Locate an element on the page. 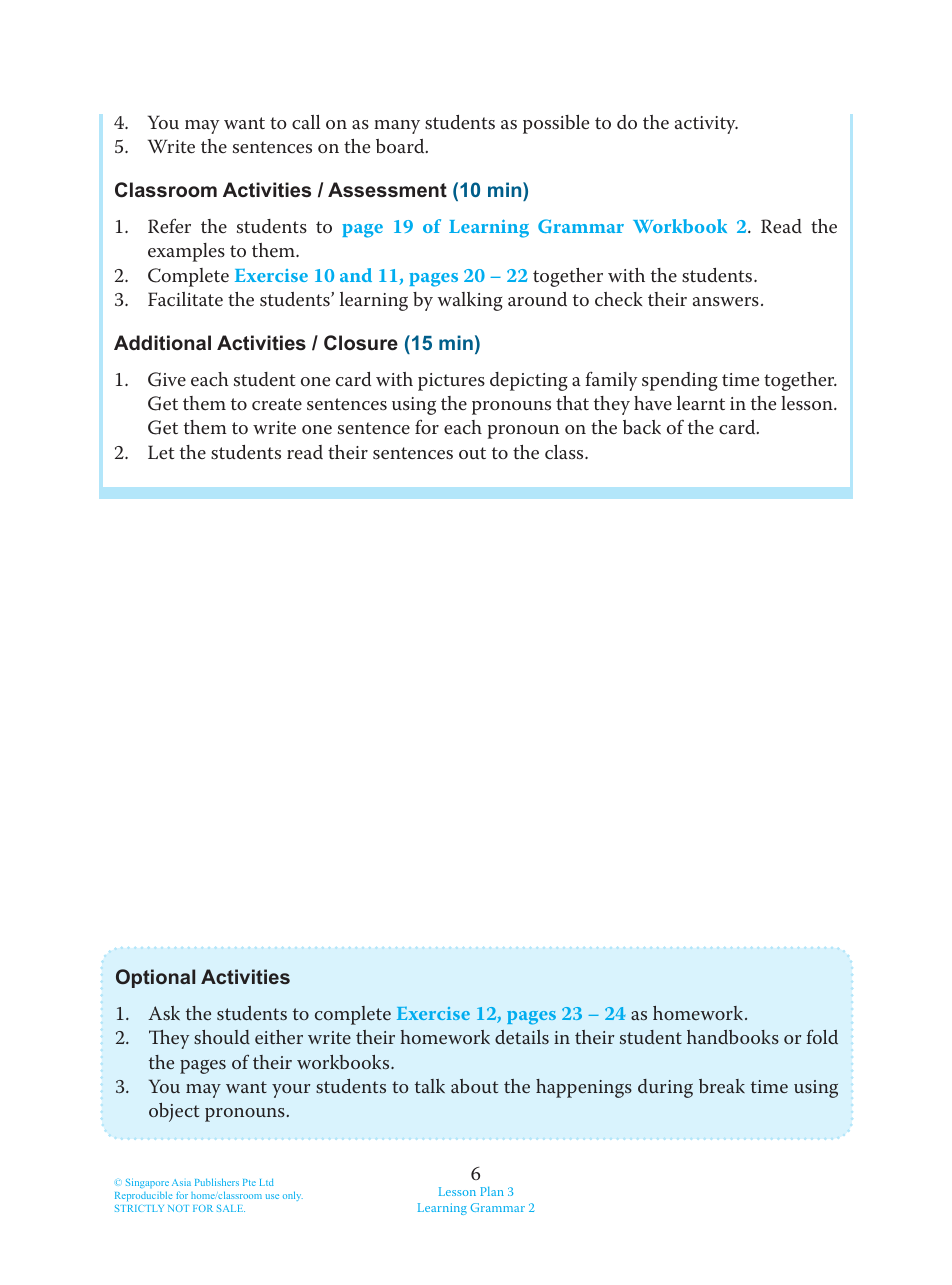 This image has width=952, height=1285. handbooks is located at coordinates (733, 1037).
